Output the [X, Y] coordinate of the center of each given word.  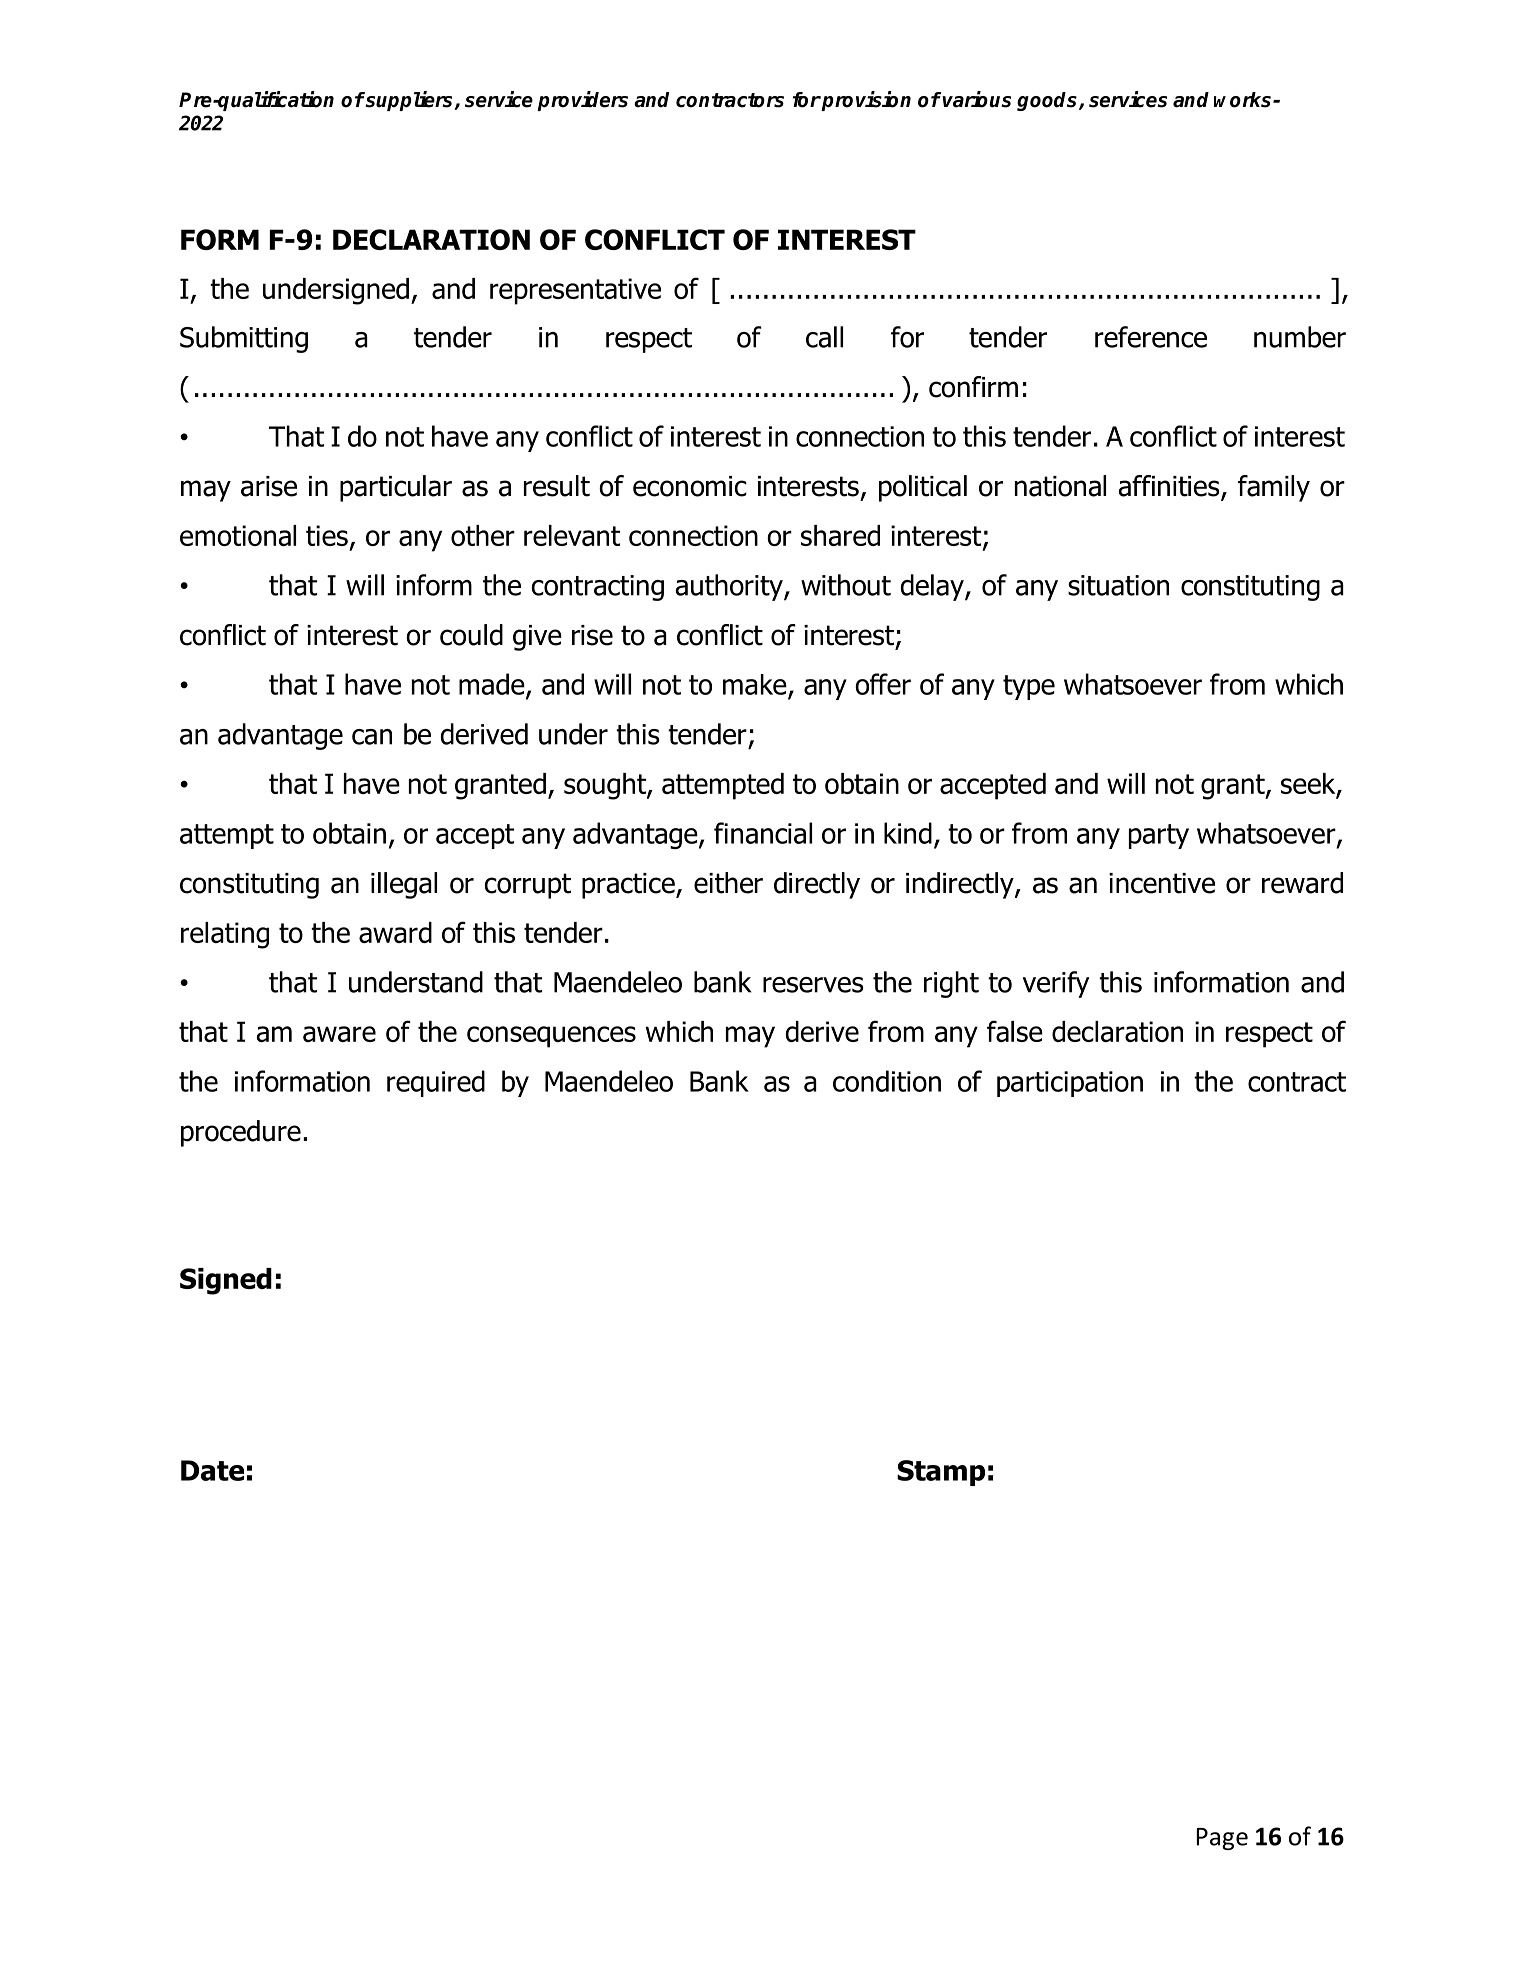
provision [865, 101]
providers [582, 101]
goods [1048, 101]
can [372, 737]
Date [212, 1470]
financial [763, 833]
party [1159, 836]
